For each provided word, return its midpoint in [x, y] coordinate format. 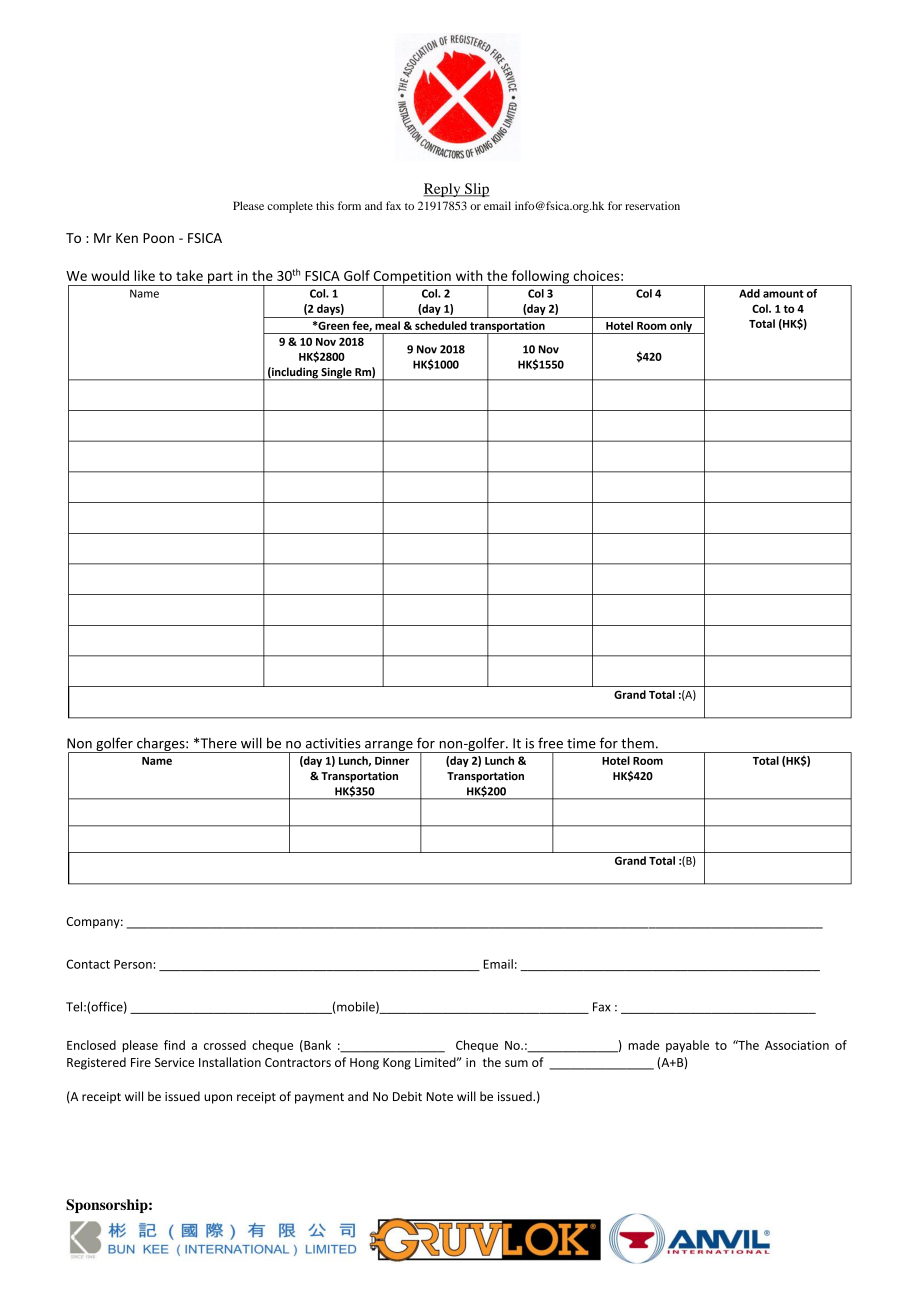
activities [333, 743]
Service [174, 1062]
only [681, 327]
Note [440, 1096]
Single [336, 374]
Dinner [392, 760]
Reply [443, 190]
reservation [652, 205]
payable [687, 1046]
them [637, 743]
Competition [412, 278]
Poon [158, 238]
